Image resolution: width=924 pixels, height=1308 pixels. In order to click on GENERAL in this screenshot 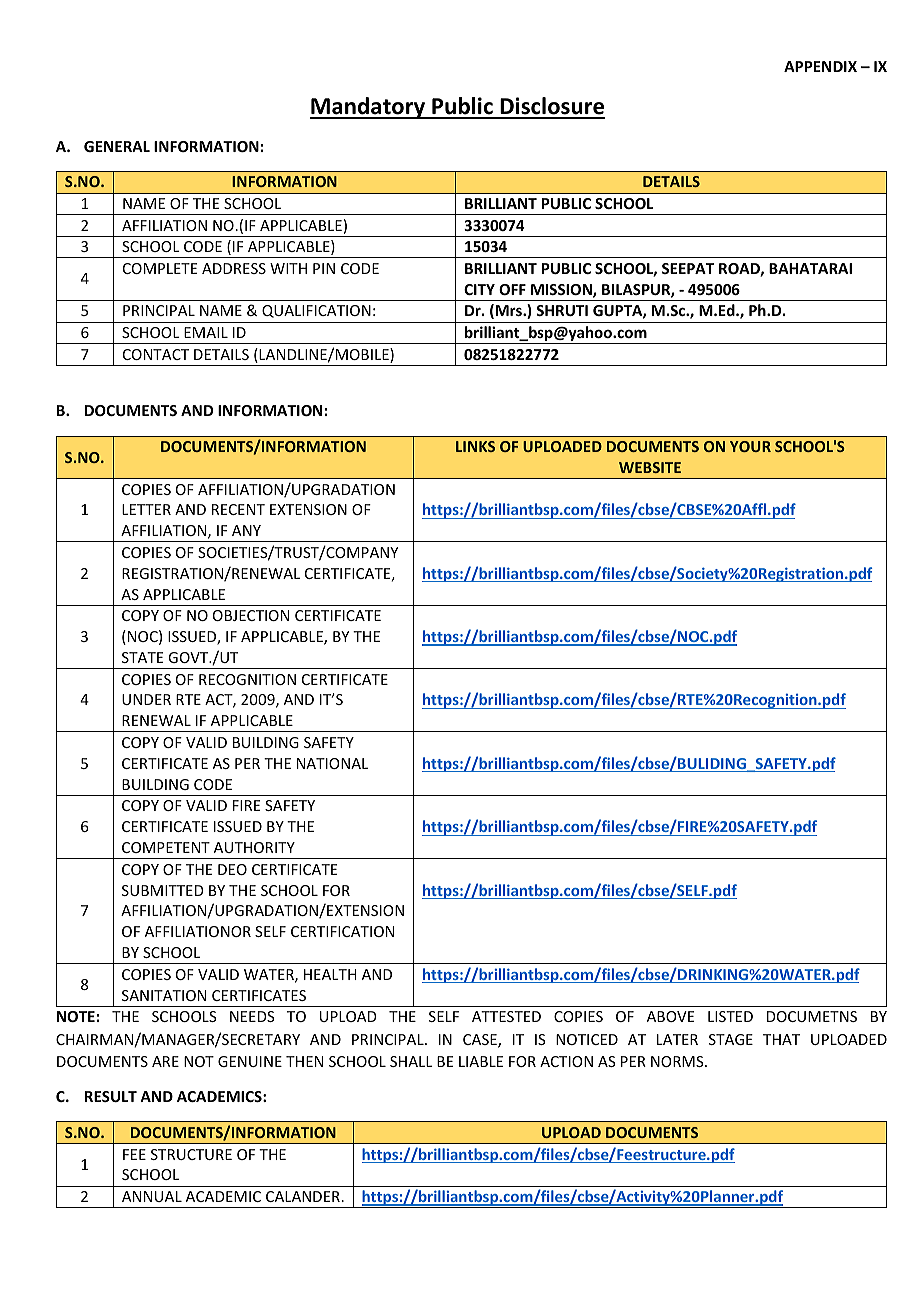, I will do `click(117, 146)`.
